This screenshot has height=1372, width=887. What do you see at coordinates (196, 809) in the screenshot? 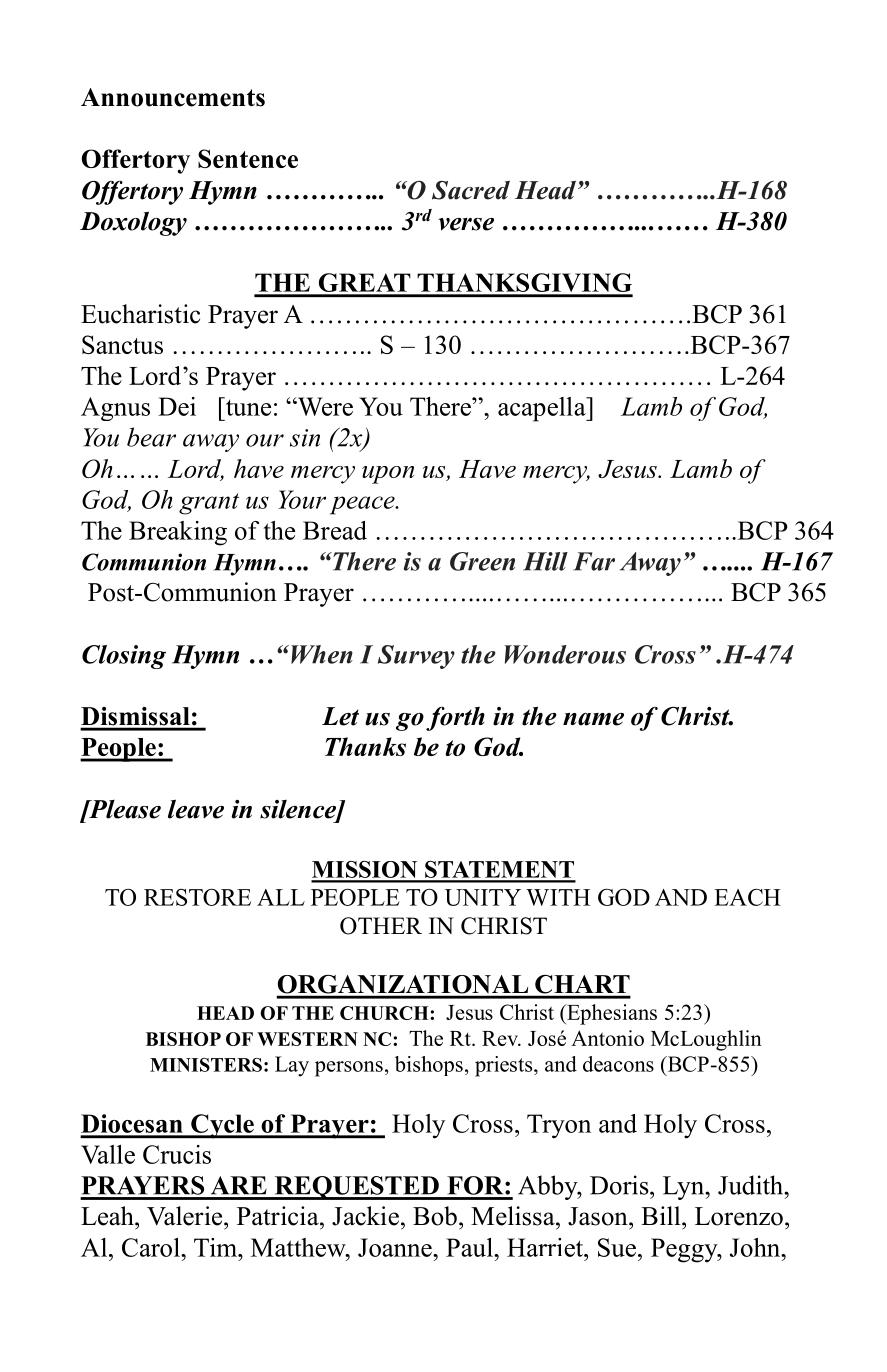
I see `leave` at bounding box center [196, 809].
